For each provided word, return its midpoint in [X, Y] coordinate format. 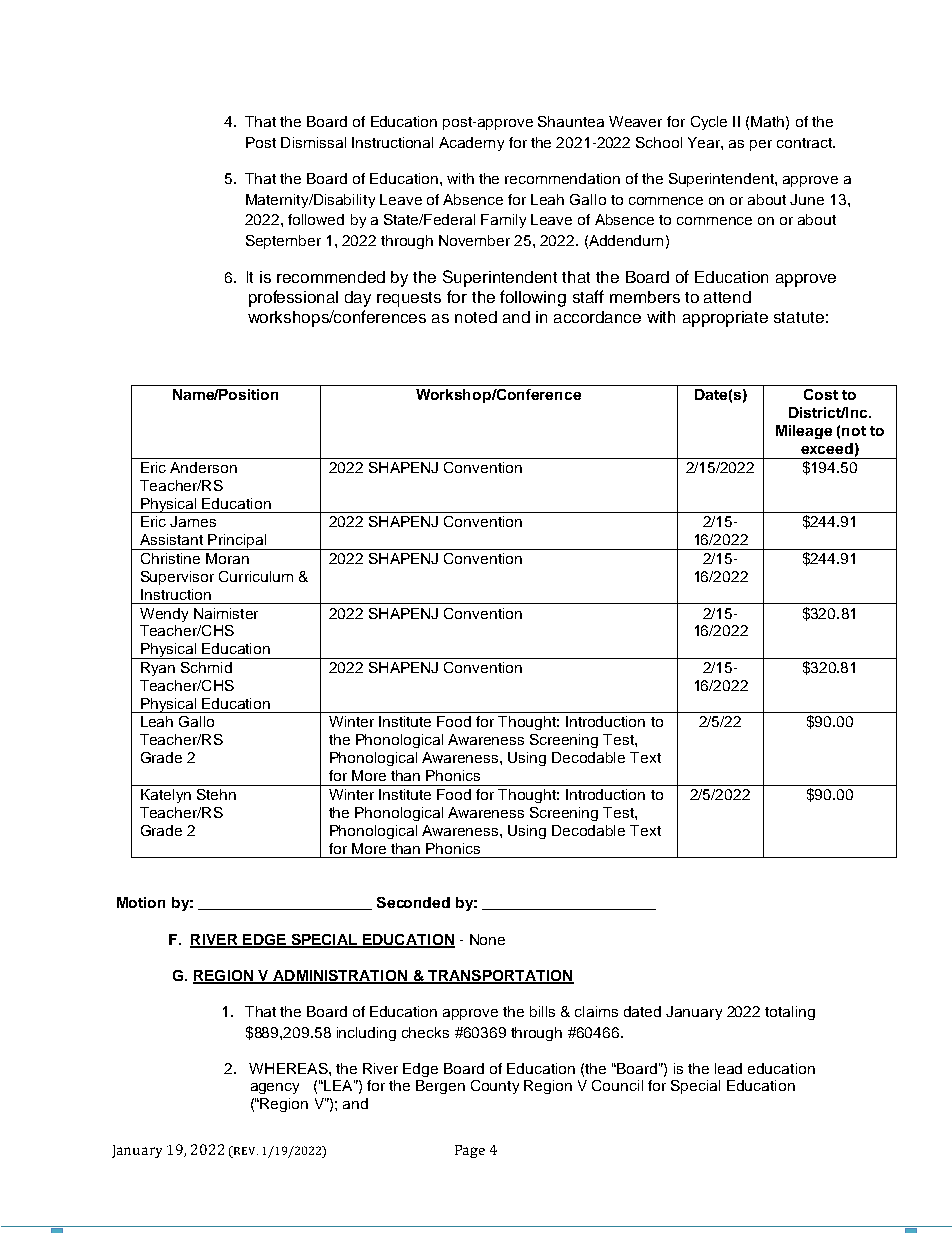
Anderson [203, 467]
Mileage [804, 432]
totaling [790, 1013]
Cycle [709, 123]
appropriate [725, 319]
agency [275, 1088]
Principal [237, 542]
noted [476, 317]
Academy [471, 144]
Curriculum [256, 576]
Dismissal [313, 142]
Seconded [413, 902]
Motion [141, 902]
